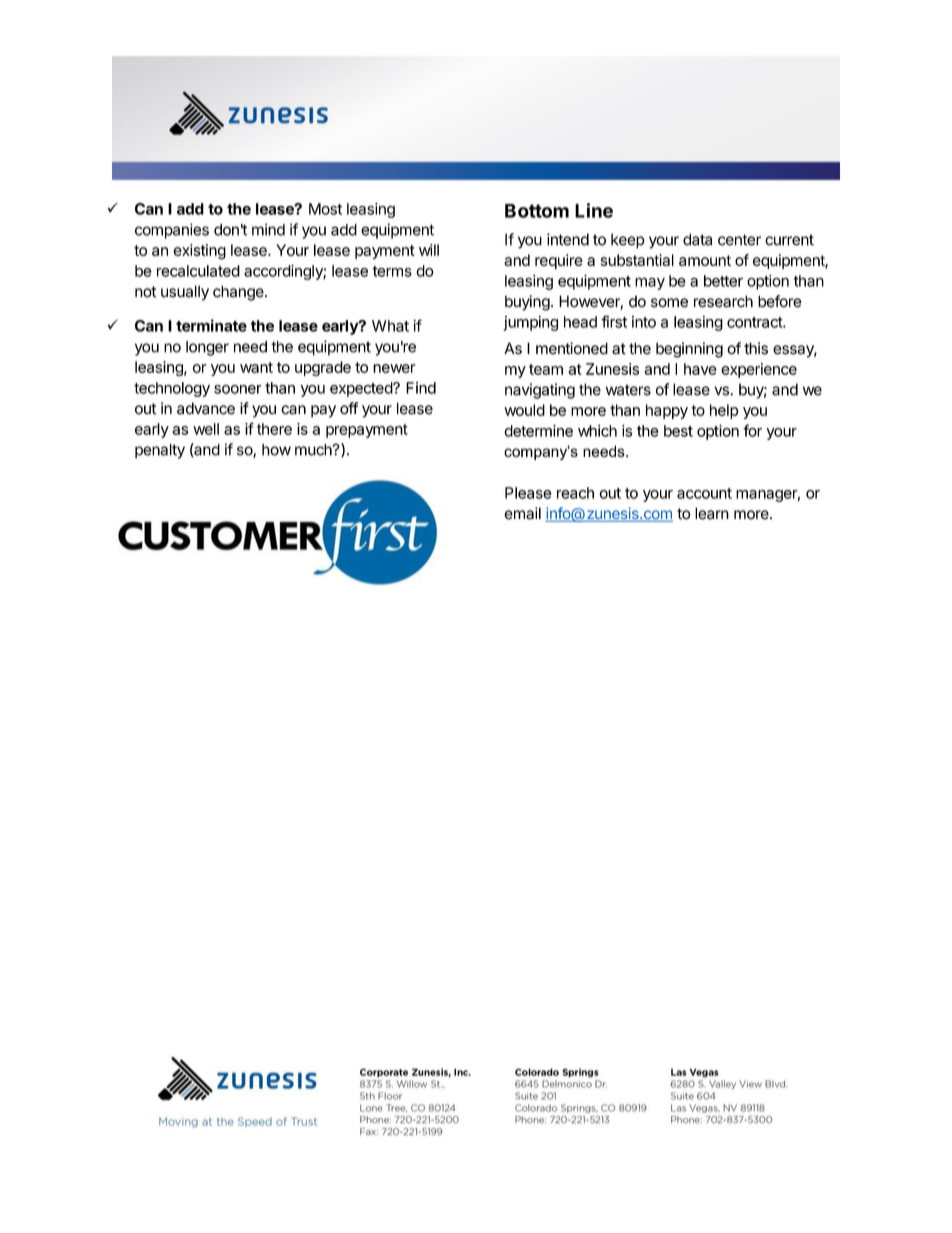 The height and width of the screenshot is (1233, 952). Describe the element at coordinates (392, 271) in the screenshot. I see `terms` at that location.
